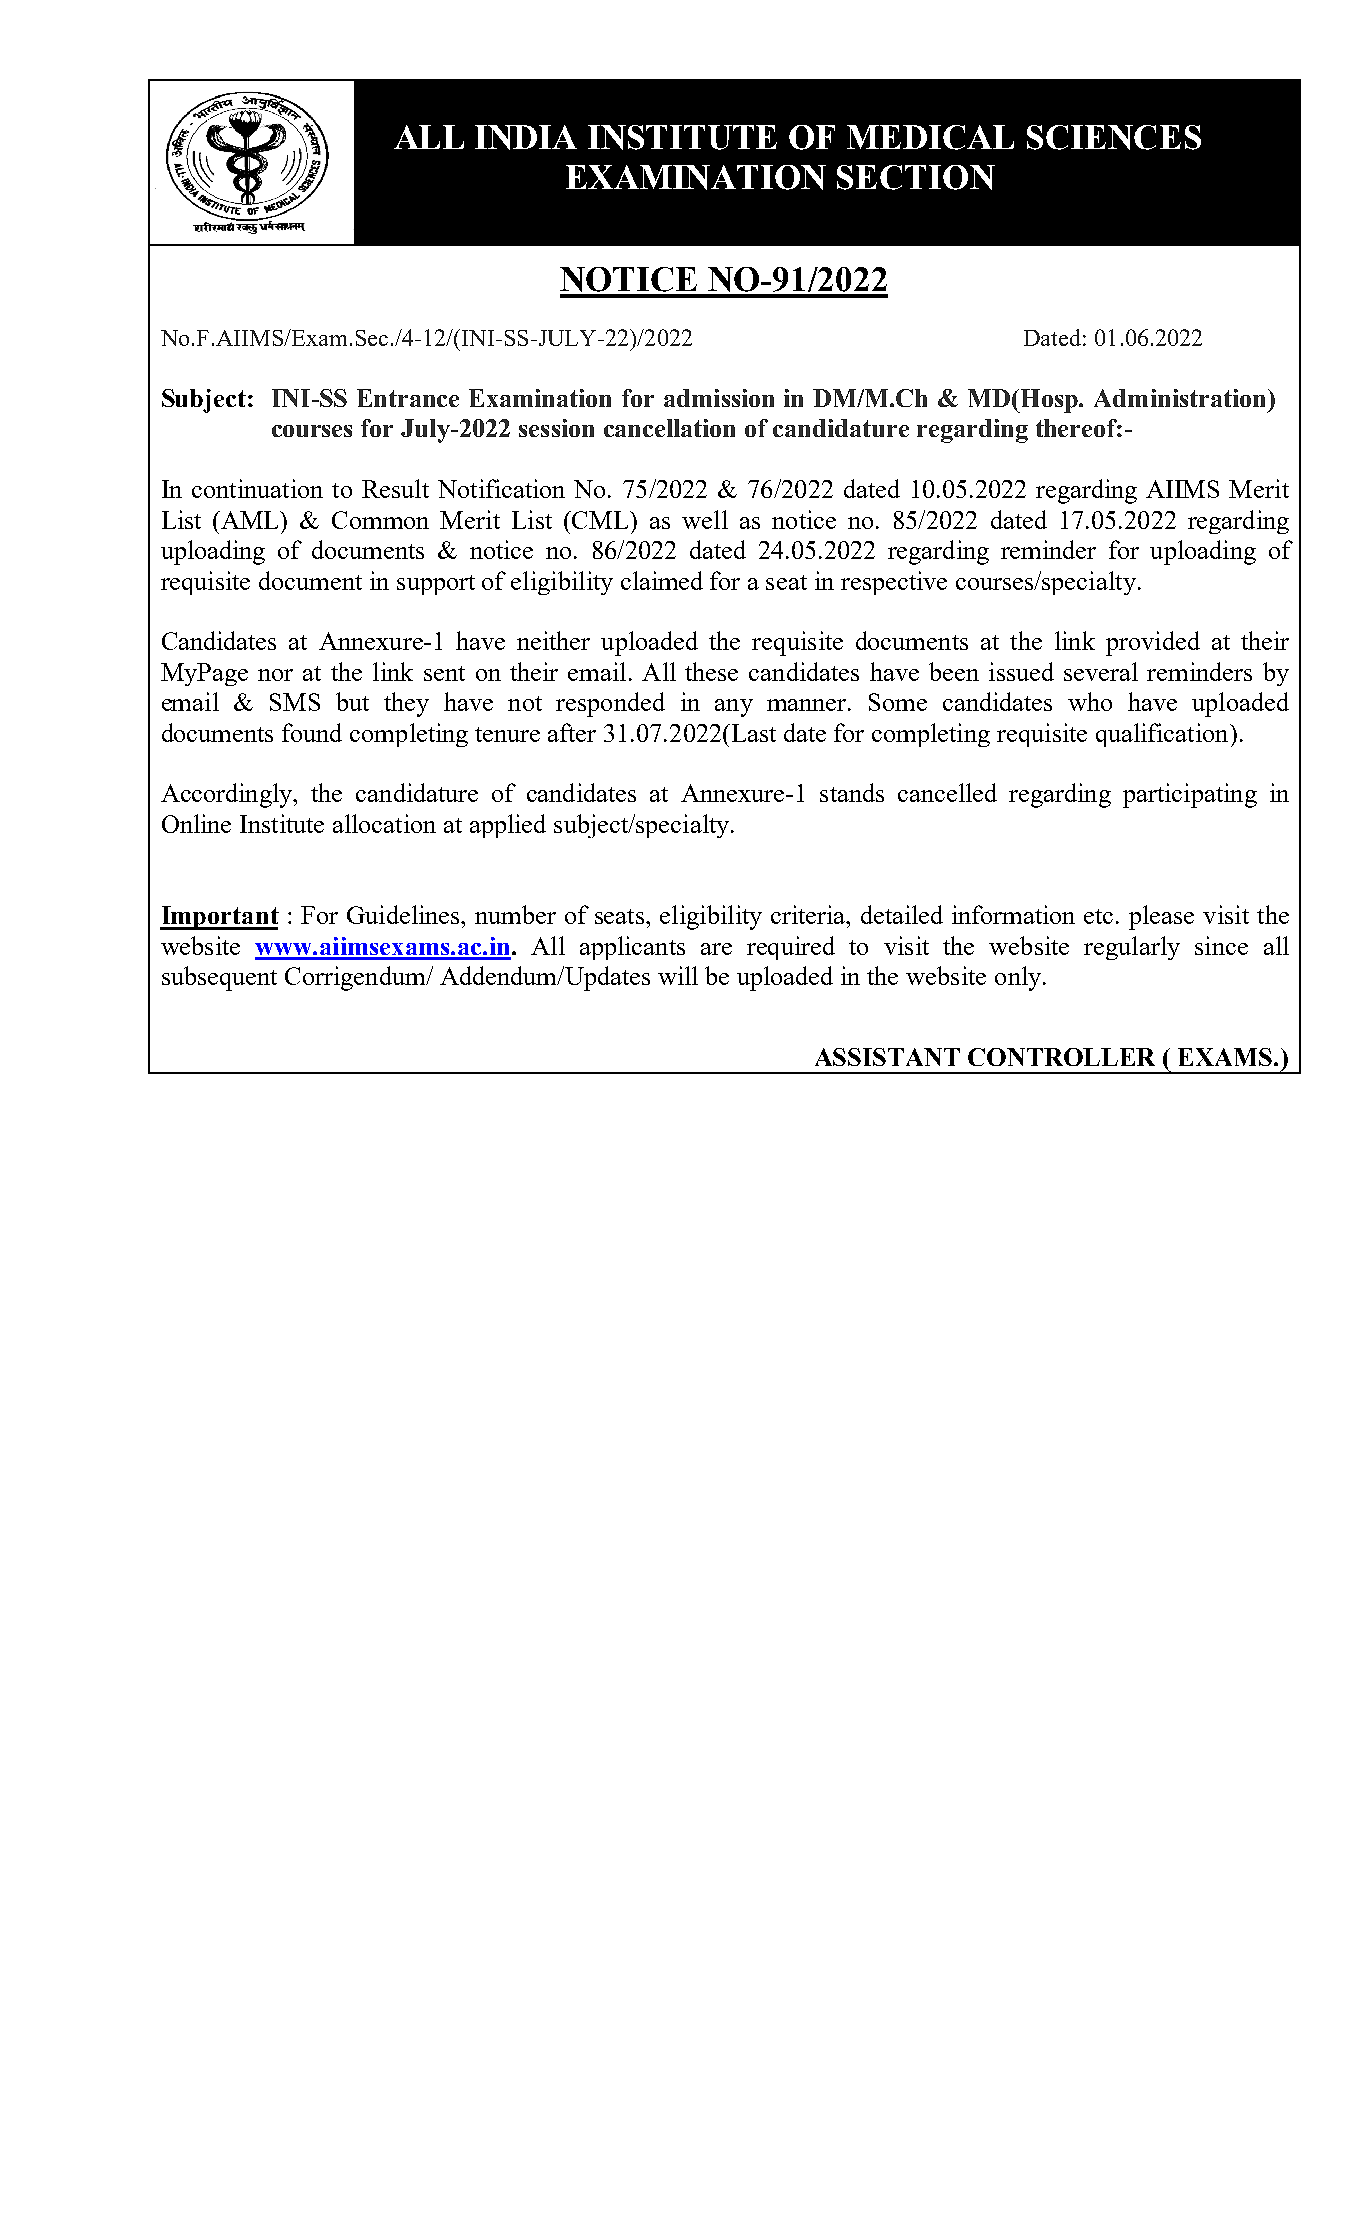  I want to click on SCIENCES, so click(1114, 137).
